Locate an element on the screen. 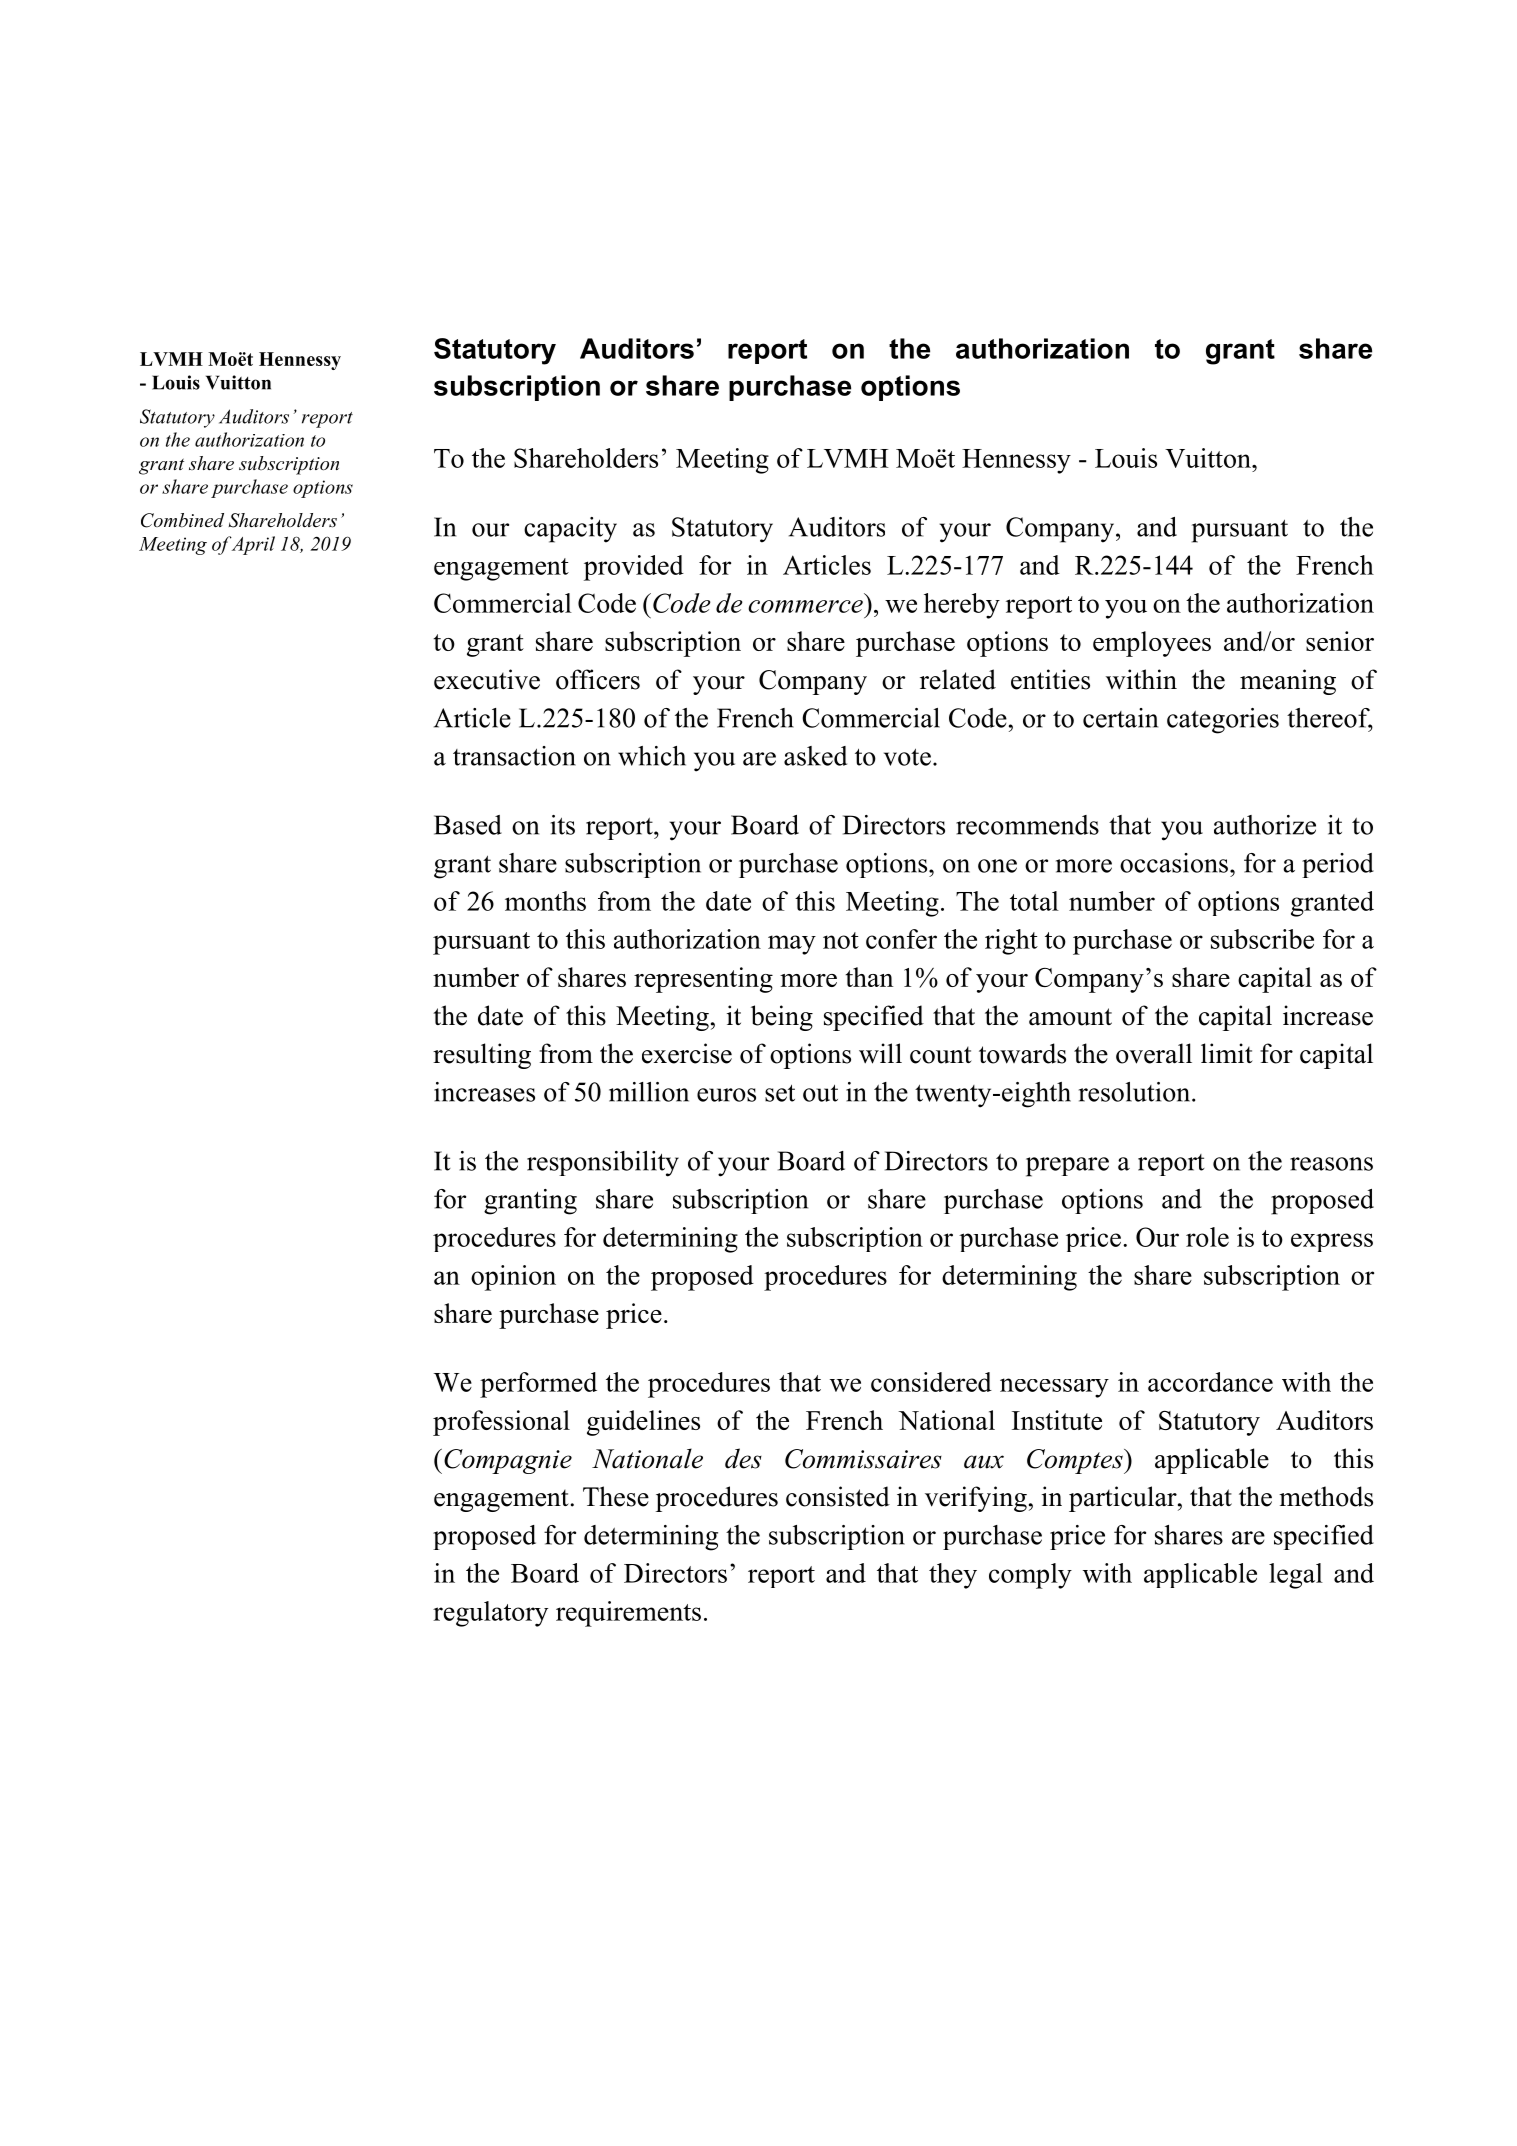 The image size is (1517, 2146). may is located at coordinates (792, 945).
